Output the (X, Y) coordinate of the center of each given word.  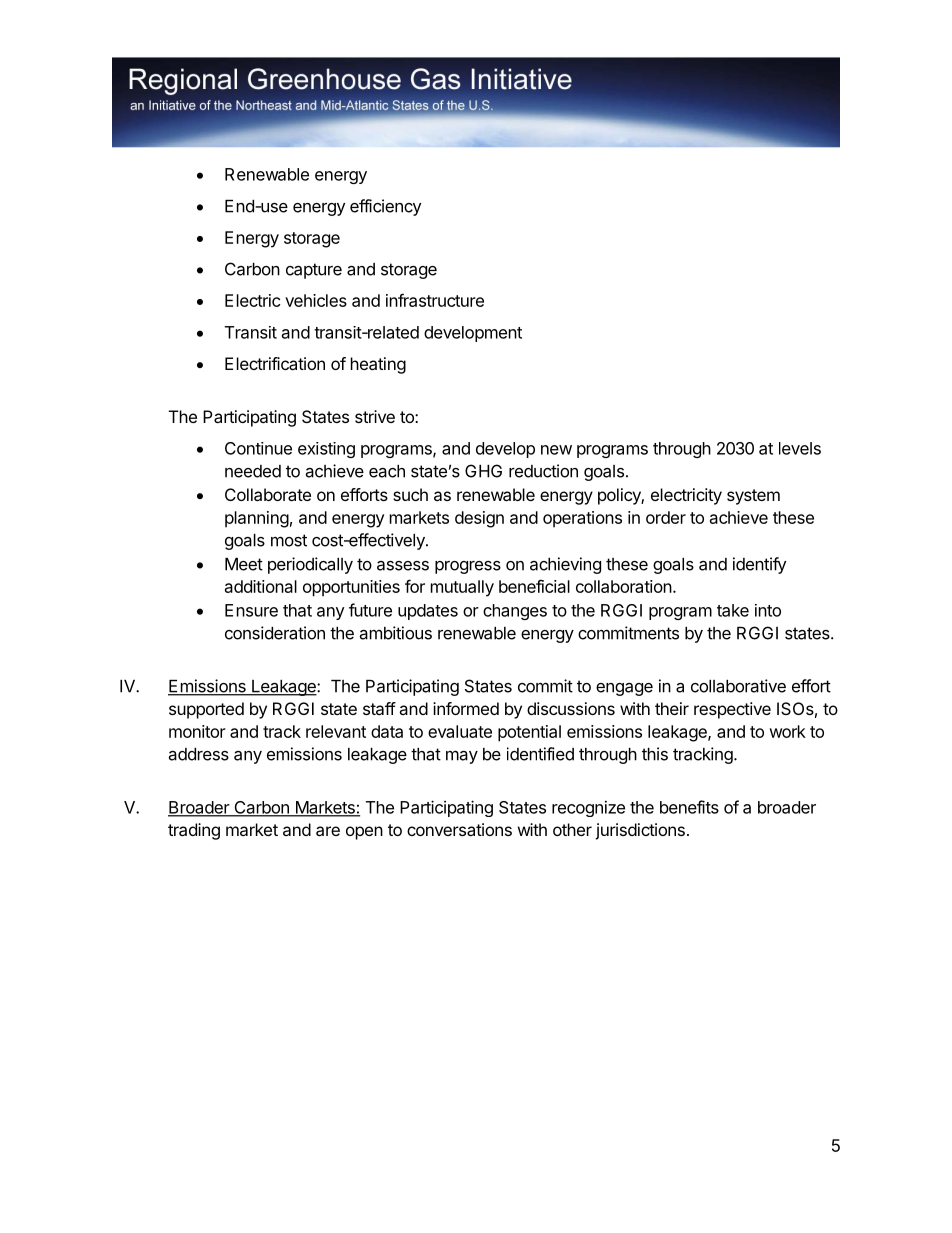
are (328, 831)
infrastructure (435, 300)
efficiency (385, 207)
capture (314, 271)
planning (257, 519)
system (753, 497)
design (479, 519)
